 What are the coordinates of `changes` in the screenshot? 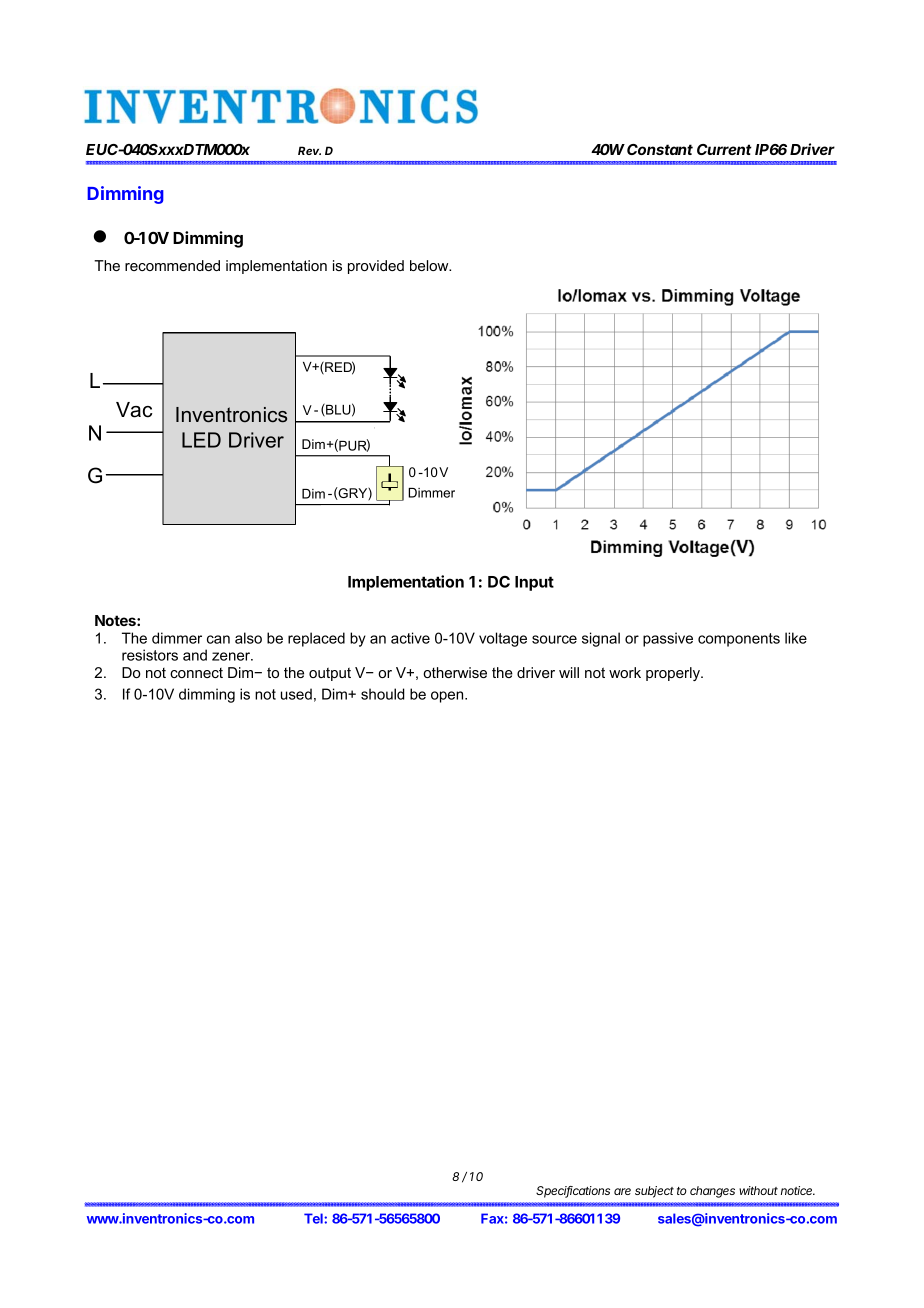 It's located at (712, 1192).
